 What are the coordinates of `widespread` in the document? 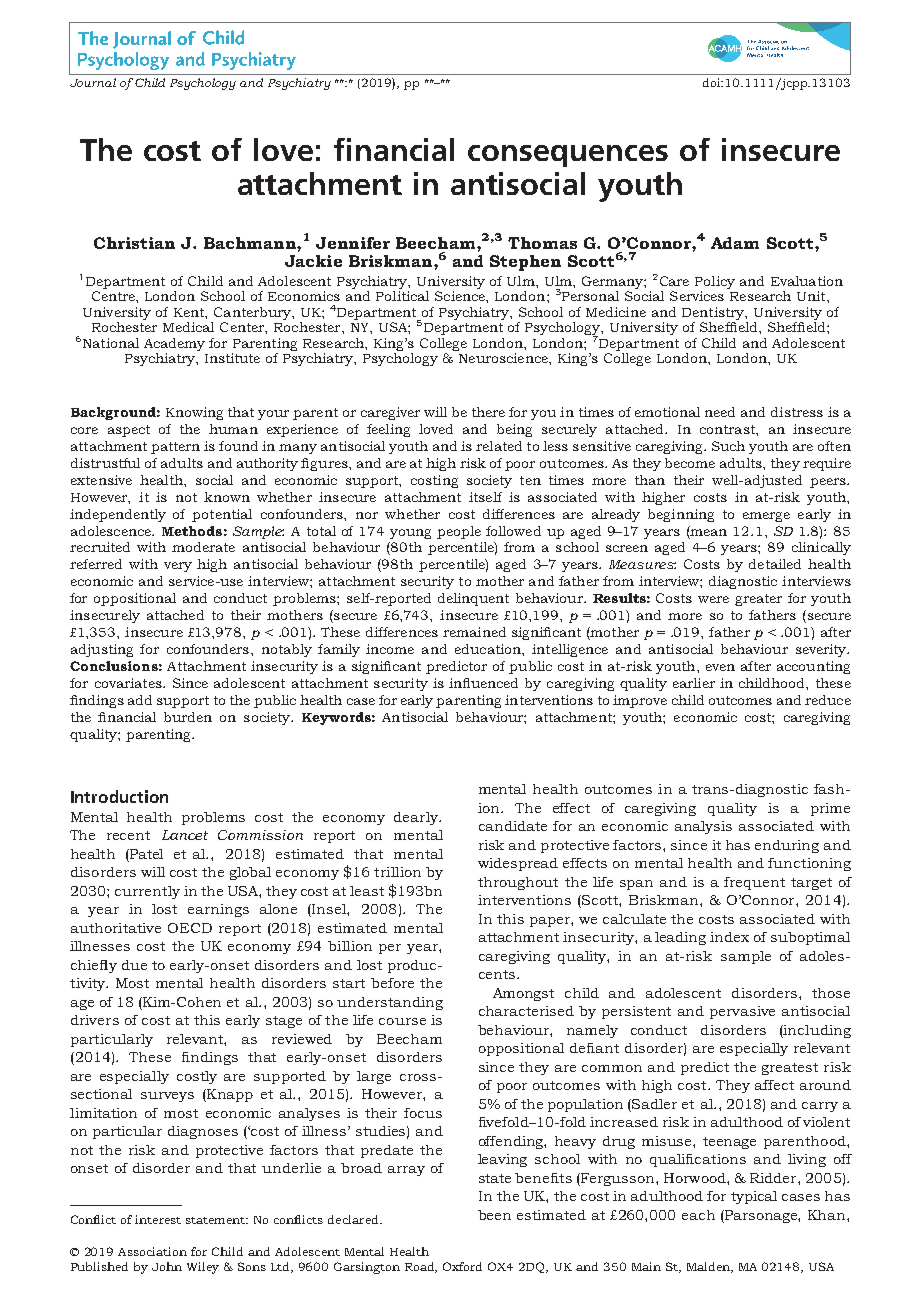 It's located at (518, 864).
